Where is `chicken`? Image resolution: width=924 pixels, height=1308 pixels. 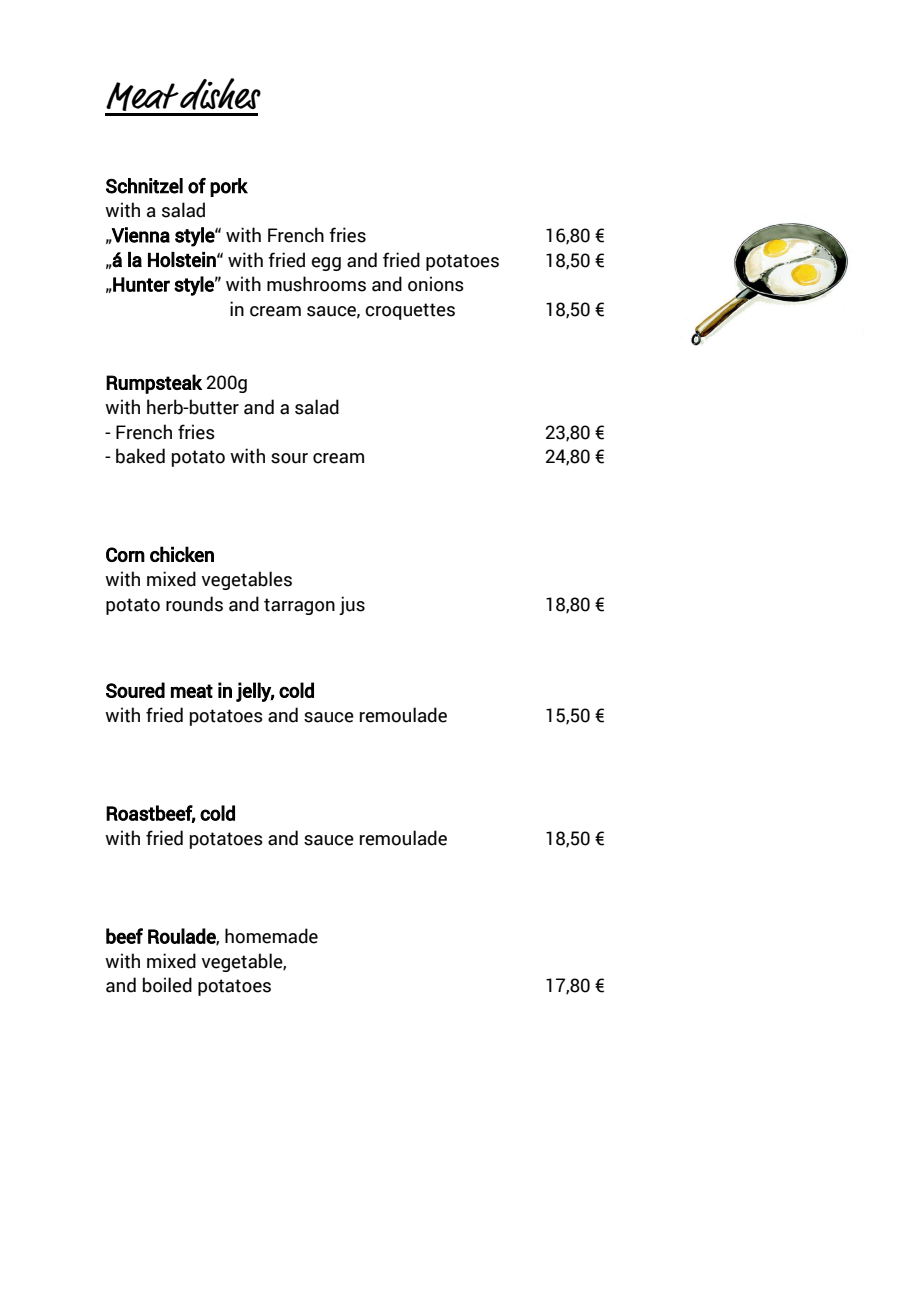
chicken is located at coordinates (182, 554).
